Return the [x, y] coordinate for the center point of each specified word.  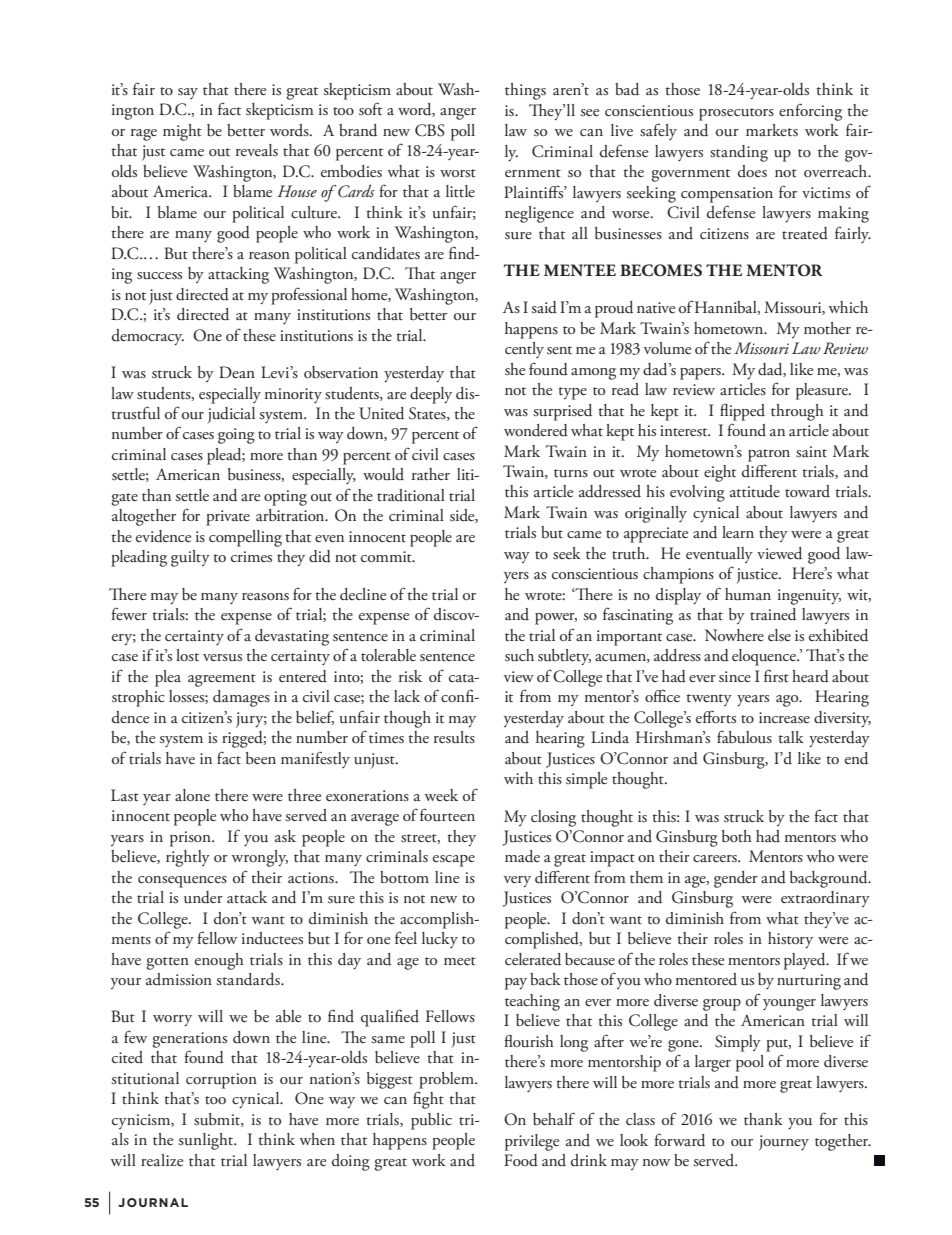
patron [769, 455]
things [525, 91]
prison [191, 839]
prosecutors [736, 114]
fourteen [447, 815]
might [182, 132]
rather [431, 474]
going [236, 436]
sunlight [206, 1141]
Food [521, 1160]
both [737, 836]
